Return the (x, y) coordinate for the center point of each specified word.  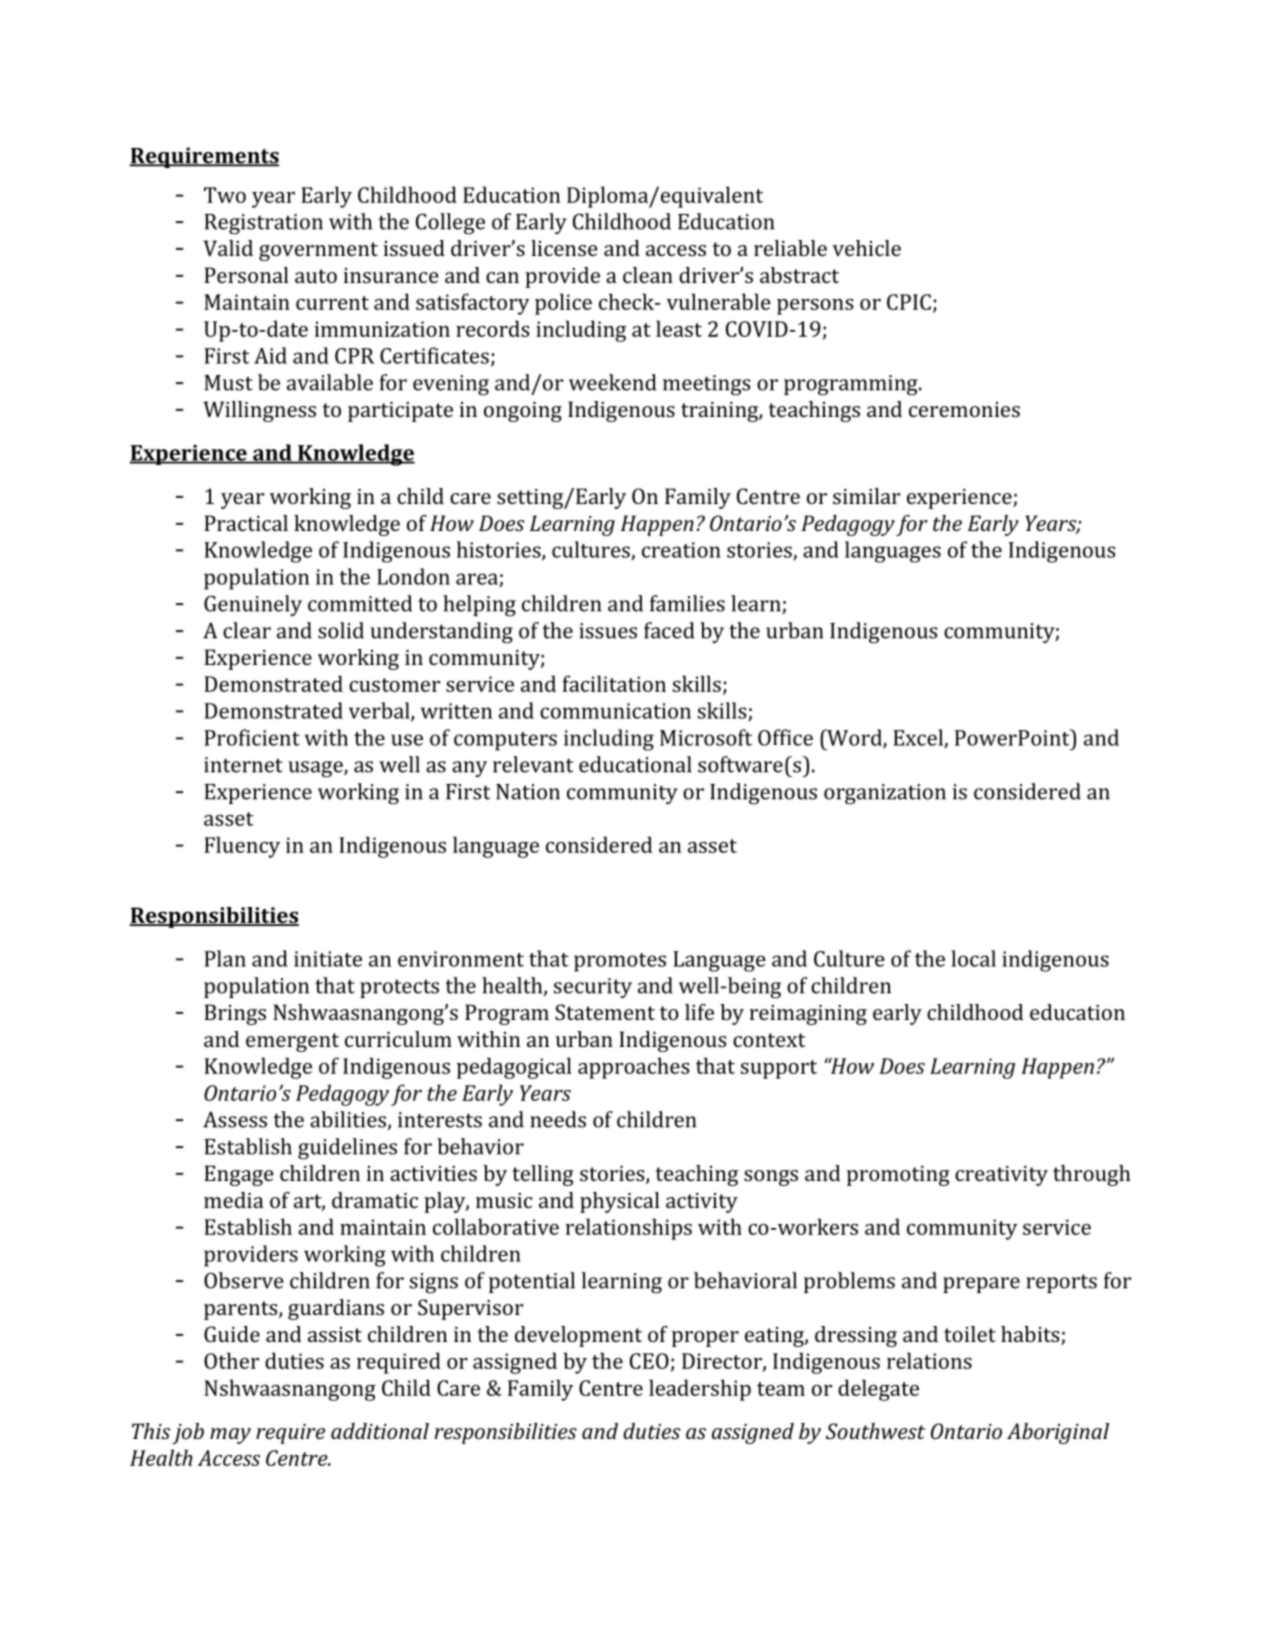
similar (866, 496)
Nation (528, 792)
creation (681, 550)
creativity (1001, 1176)
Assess (235, 1119)
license (564, 248)
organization (885, 794)
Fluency (242, 847)
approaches (633, 1068)
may (230, 1436)
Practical (246, 523)
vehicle (867, 248)
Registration (263, 224)
